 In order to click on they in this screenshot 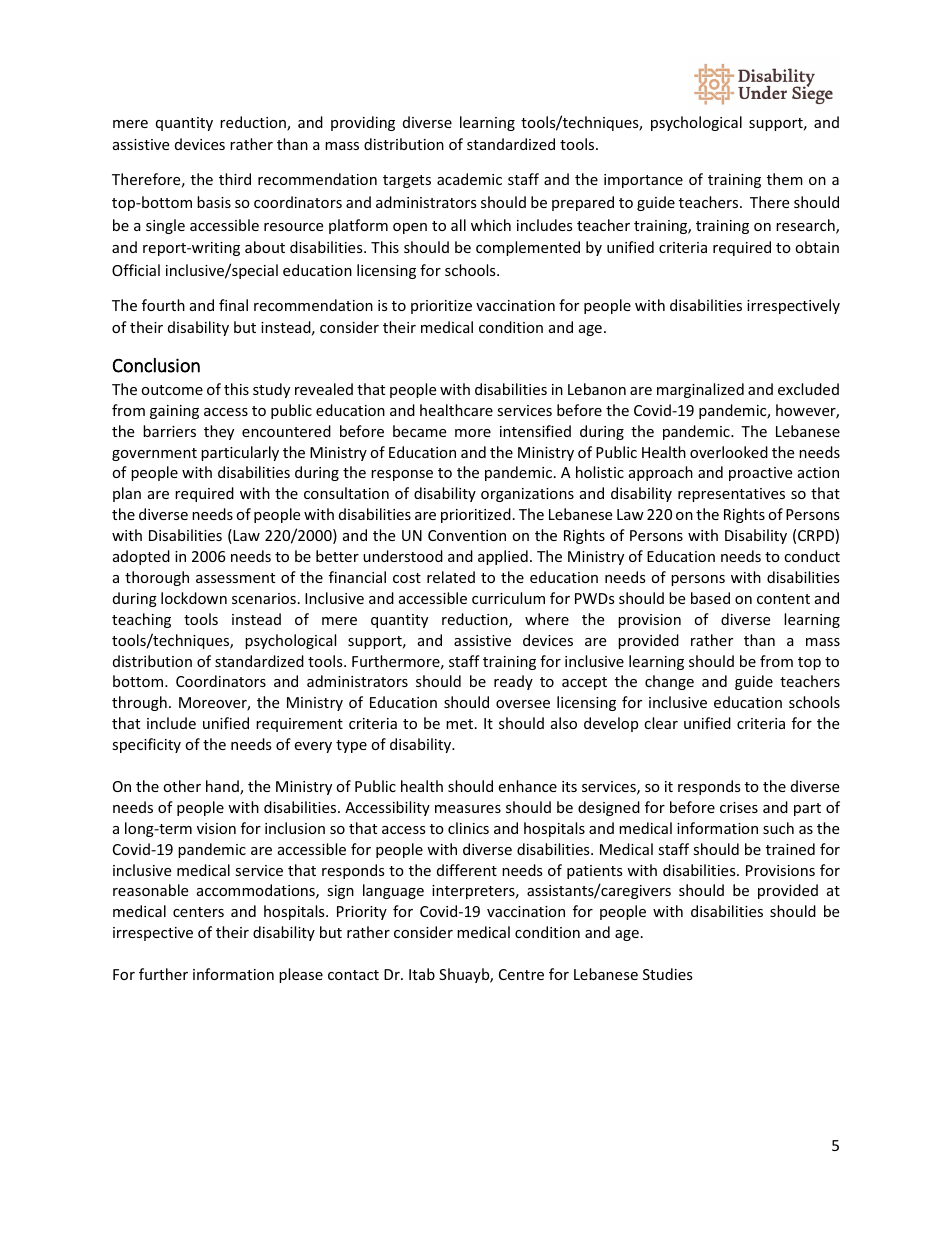, I will do `click(219, 432)`.
